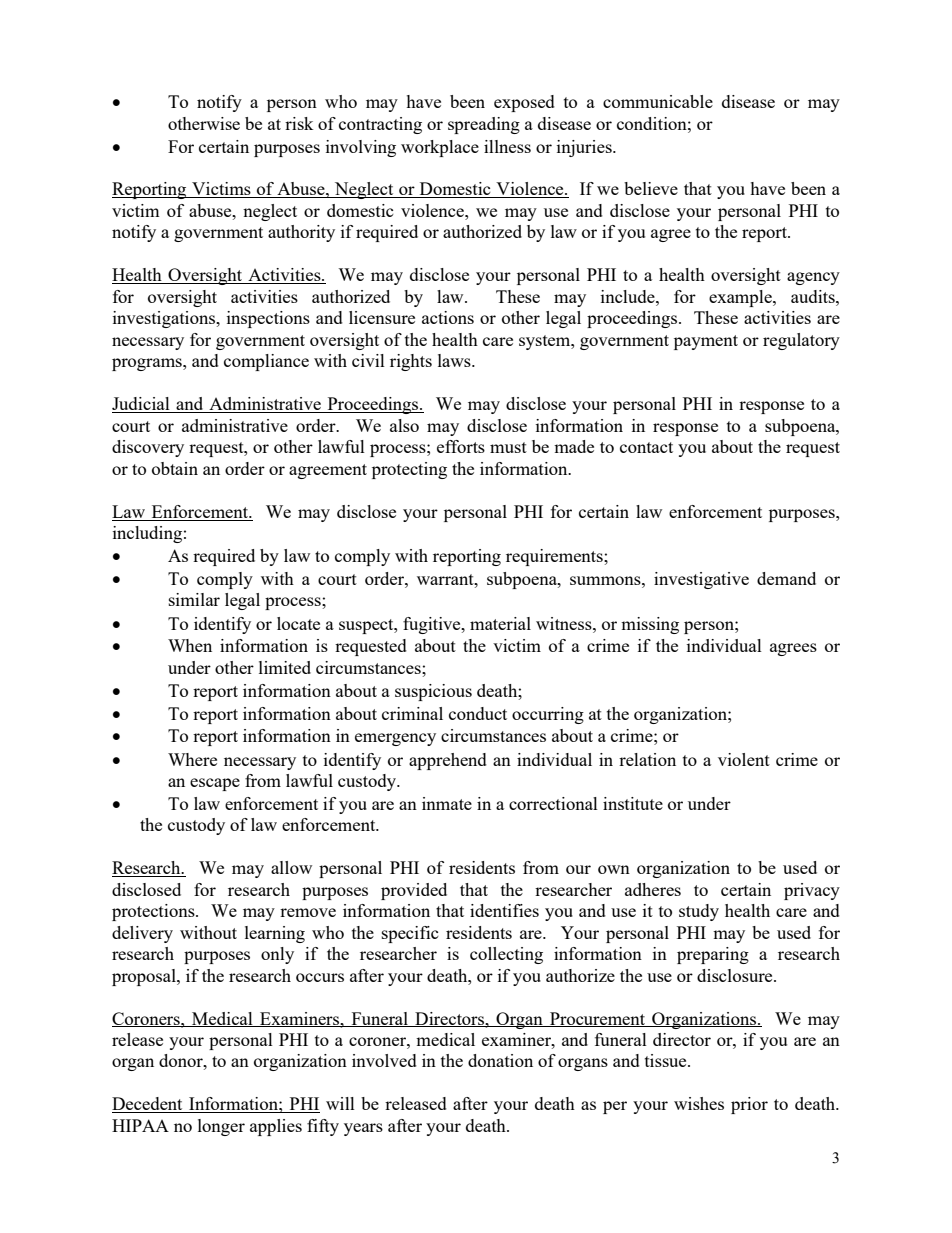 The height and width of the document is (1233, 952). Describe the element at coordinates (455, 360) in the document. I see `laws` at that location.
